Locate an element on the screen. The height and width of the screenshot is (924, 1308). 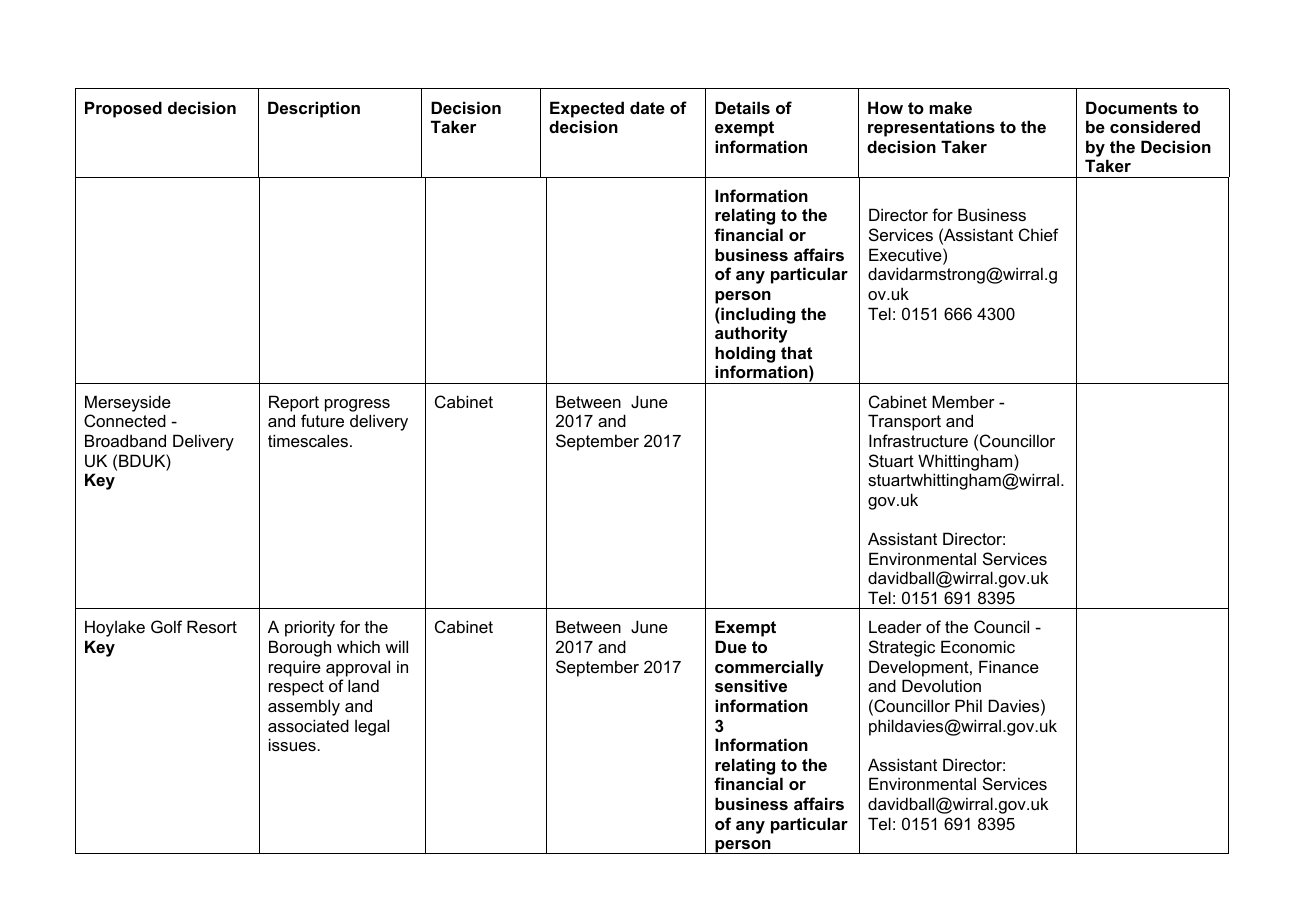
Report is located at coordinates (294, 403).
